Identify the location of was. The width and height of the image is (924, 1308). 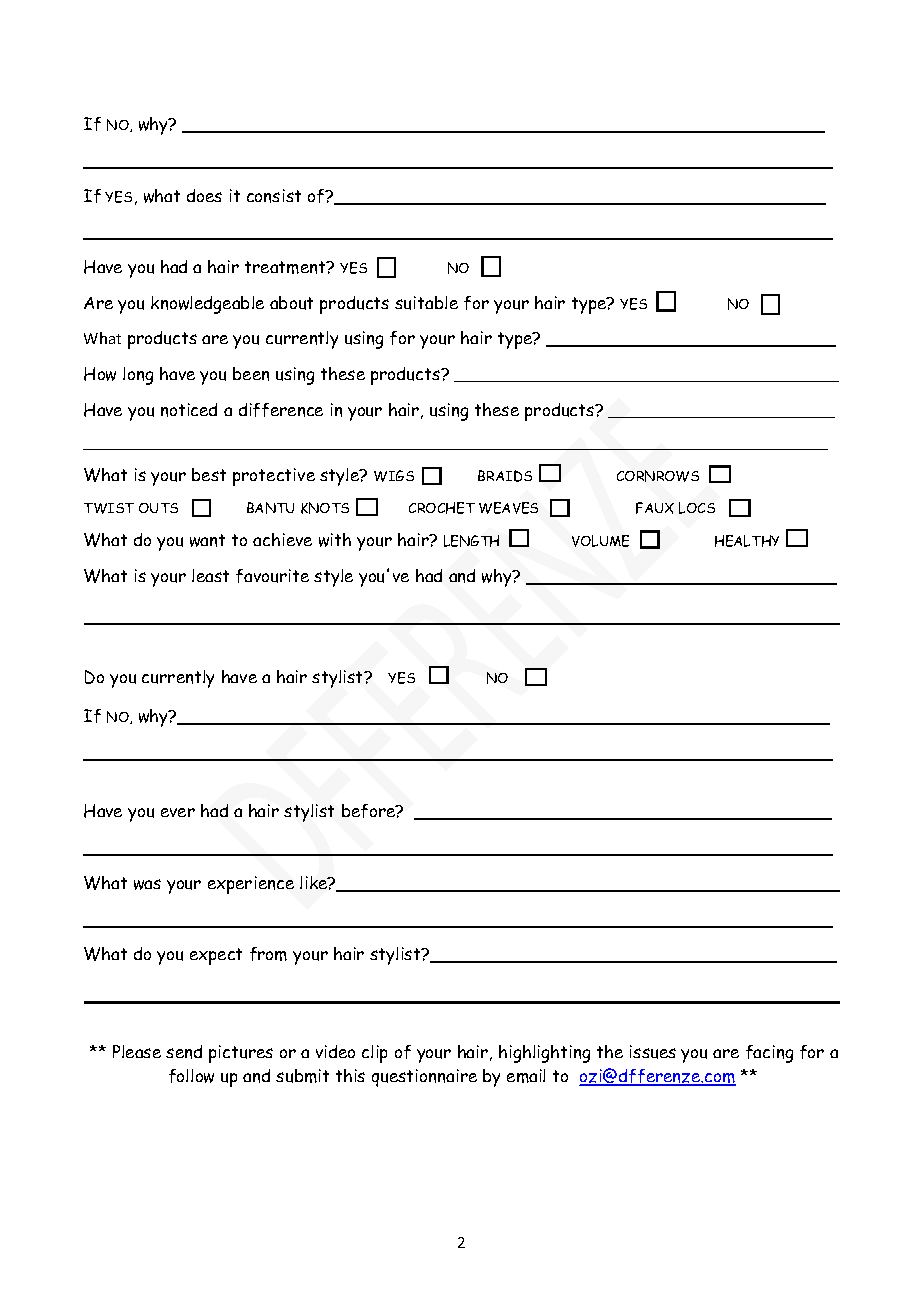
(147, 884).
